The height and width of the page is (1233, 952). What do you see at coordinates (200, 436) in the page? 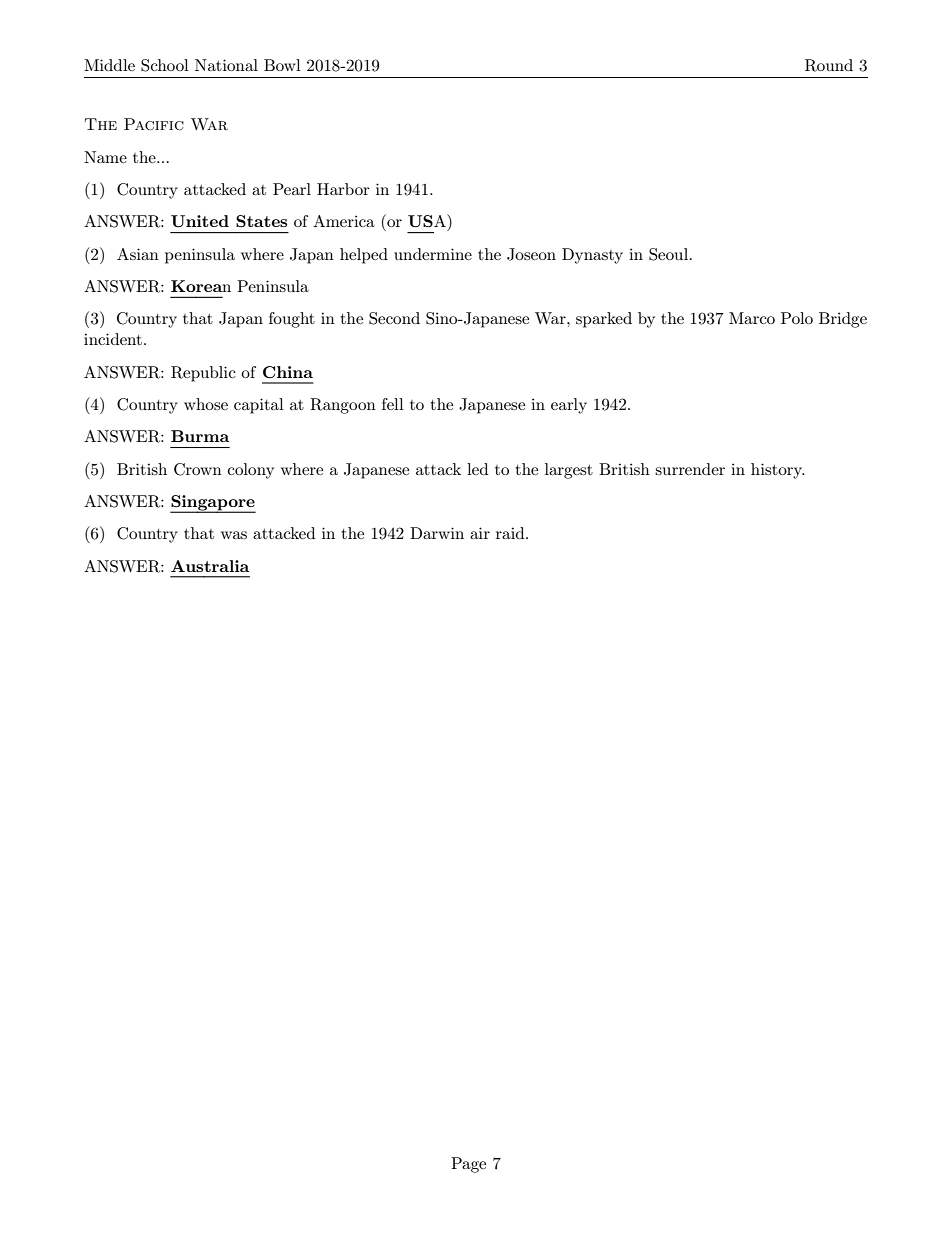
I see `Burma` at bounding box center [200, 436].
